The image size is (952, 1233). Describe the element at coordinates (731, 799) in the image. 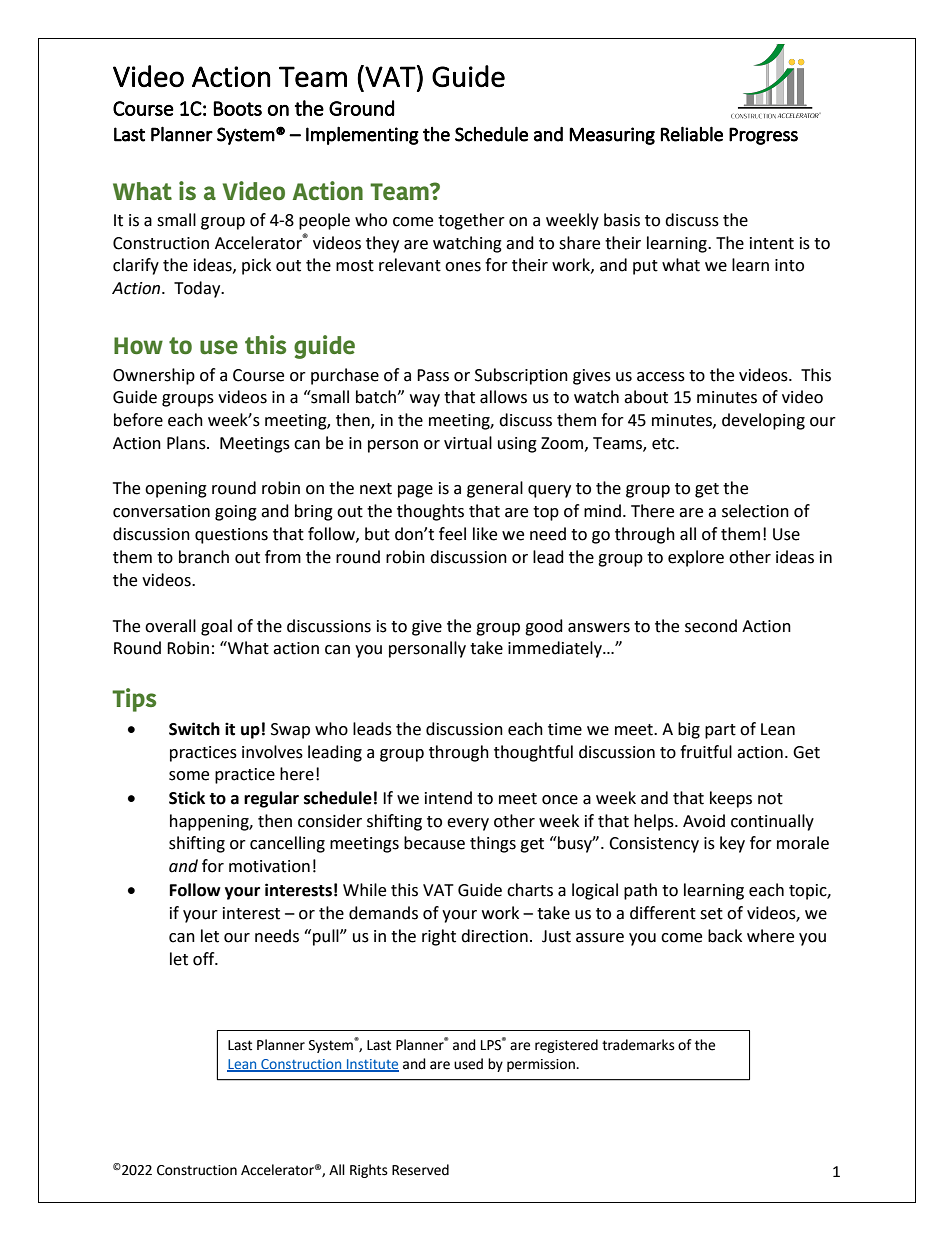

I see `keeps` at that location.
